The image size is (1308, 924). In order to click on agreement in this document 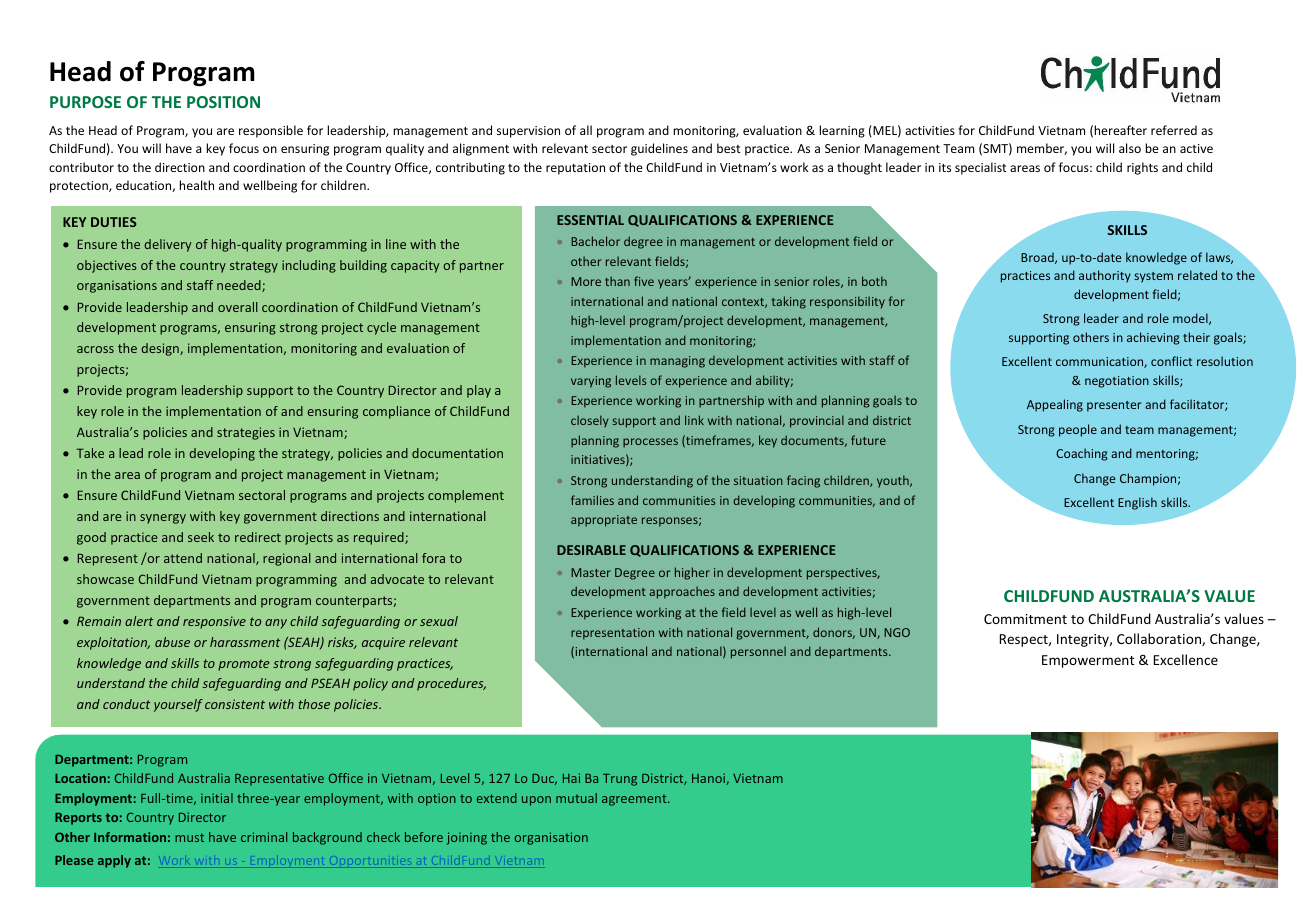, I will do `click(635, 800)`.
